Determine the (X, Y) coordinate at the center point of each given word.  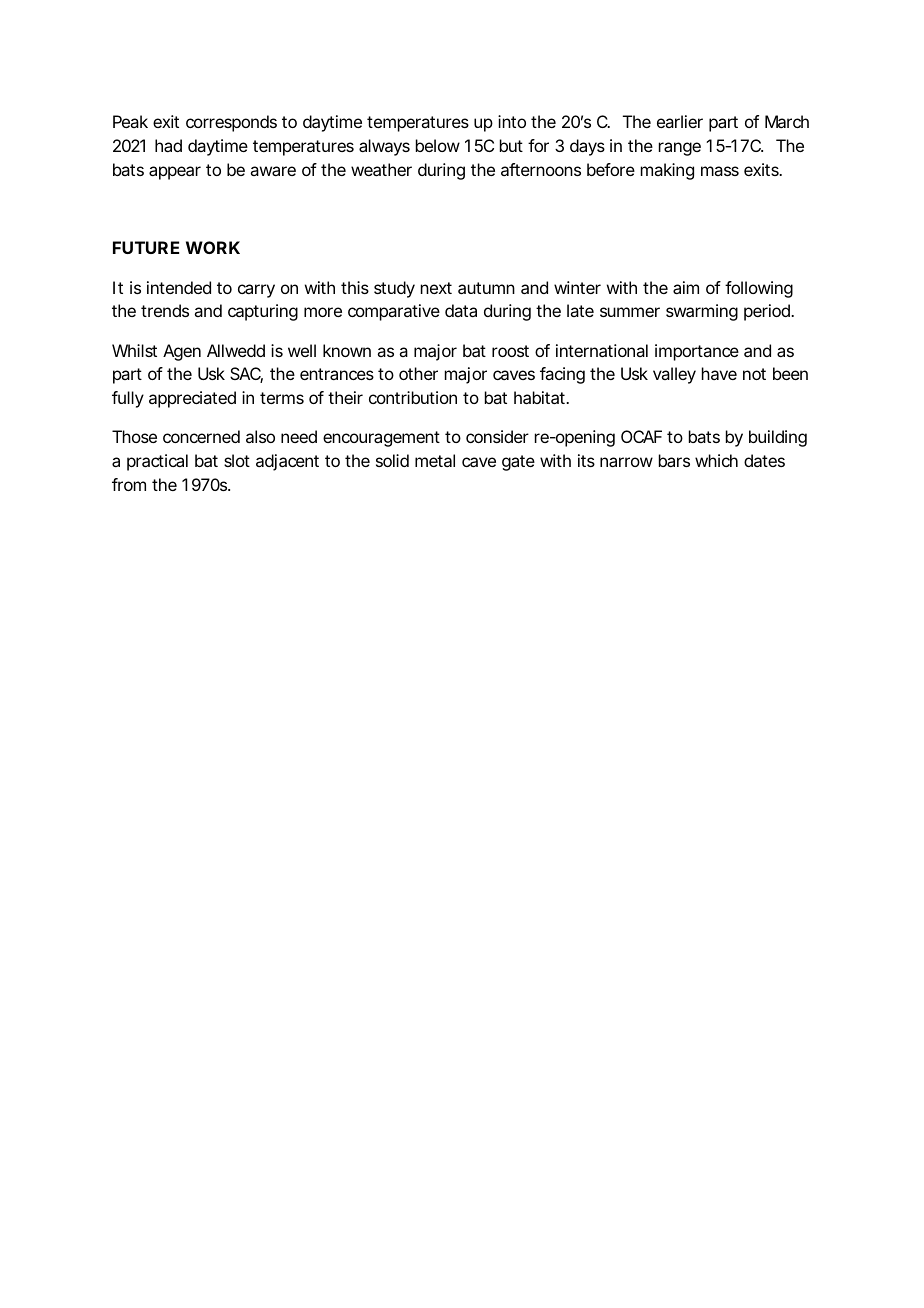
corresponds (231, 123)
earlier (680, 121)
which (716, 460)
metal (435, 460)
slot (237, 460)
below (438, 145)
